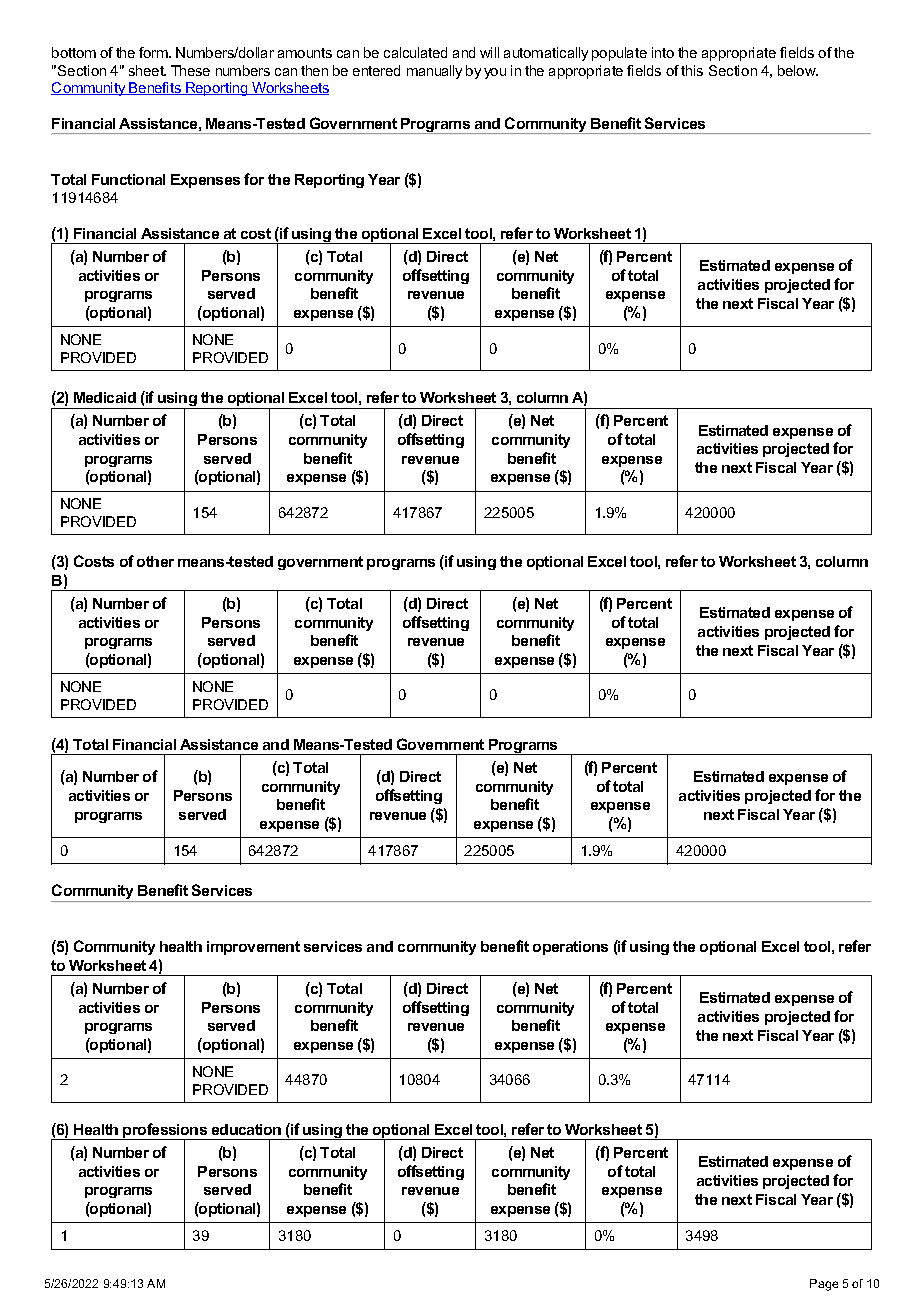 This image has height=1308, width=924. What do you see at coordinates (155, 561) in the image?
I see `other` at bounding box center [155, 561].
